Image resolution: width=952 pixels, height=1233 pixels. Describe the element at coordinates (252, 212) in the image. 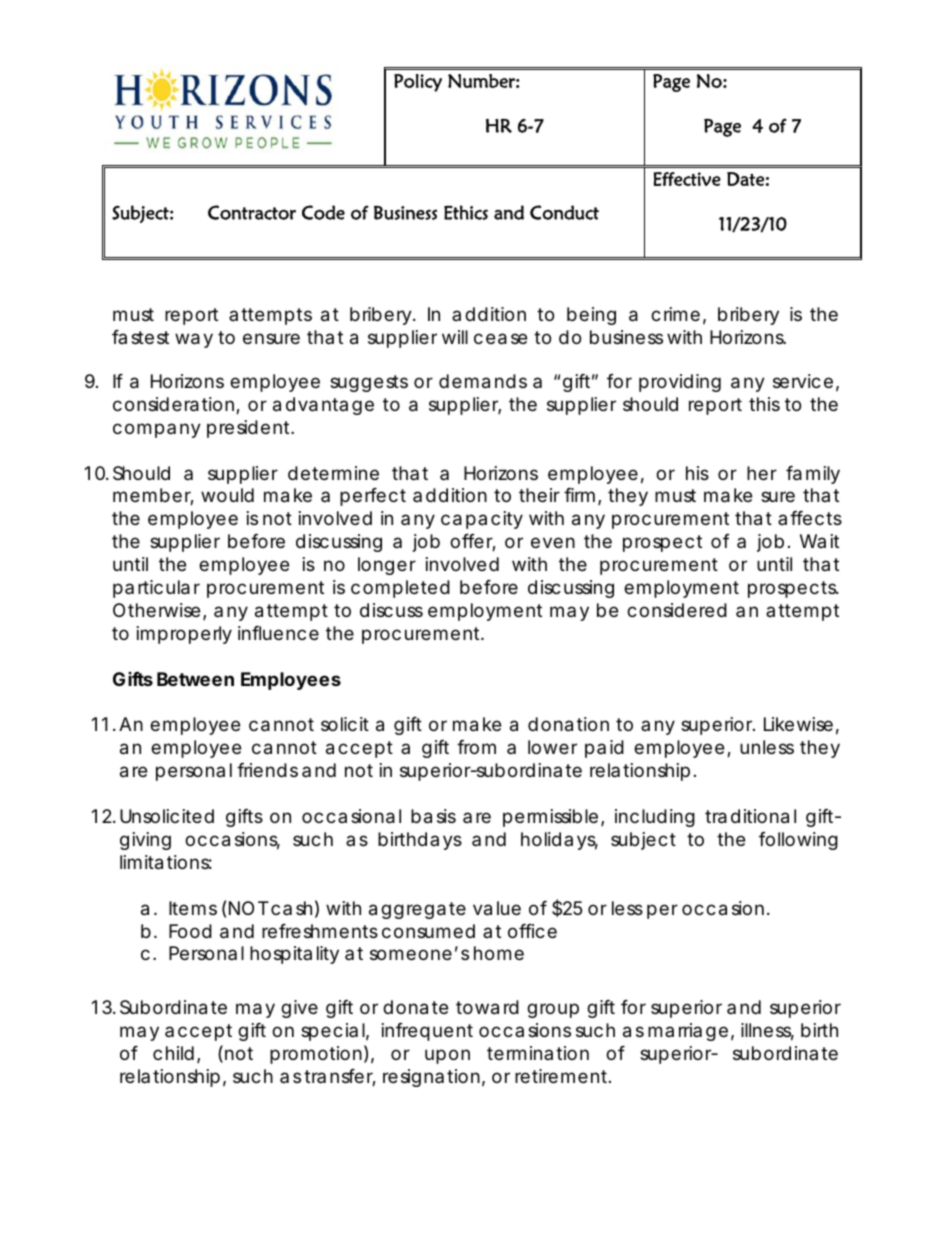

I see `Contractor` at that location.
